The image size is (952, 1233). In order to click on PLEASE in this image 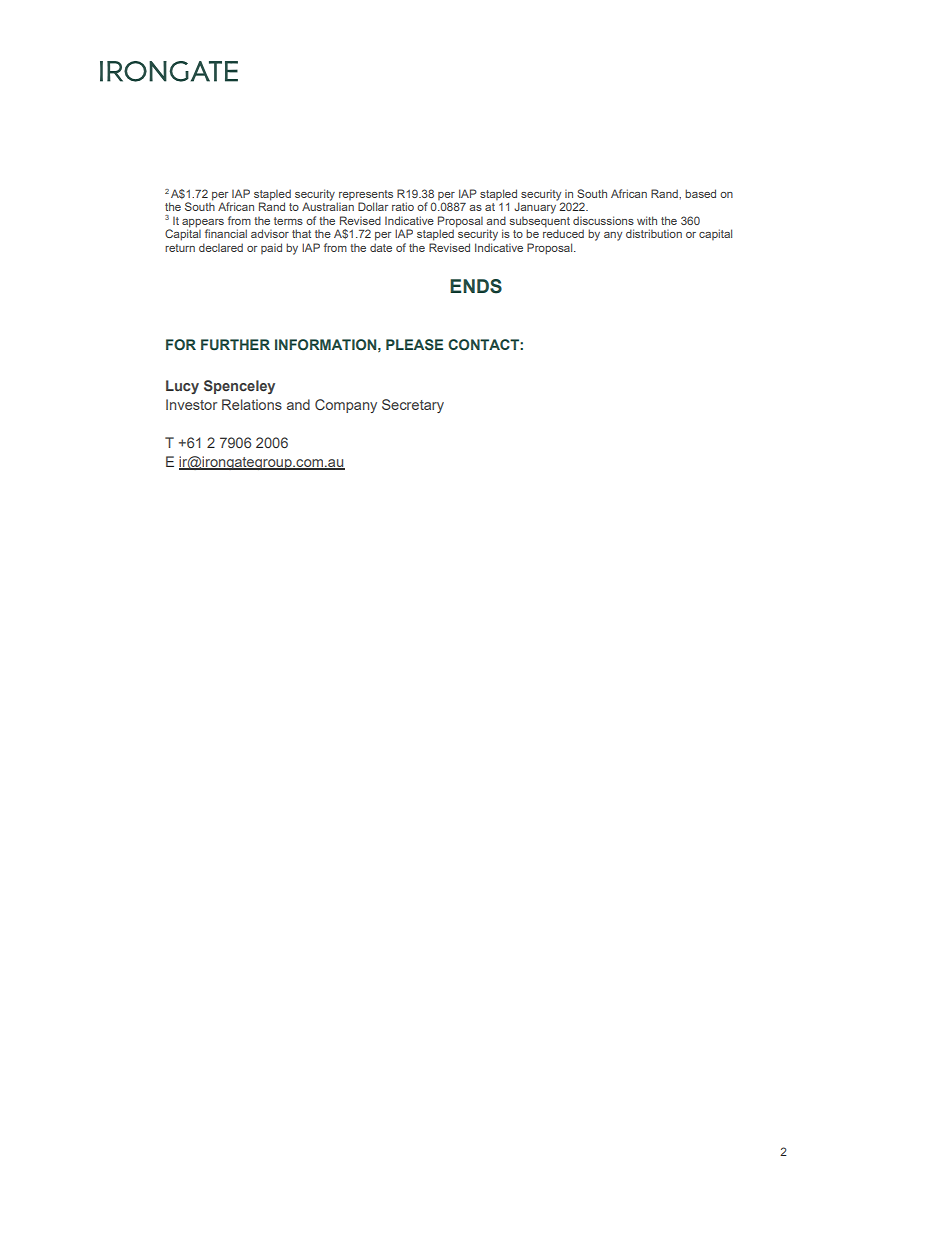, I will do `click(414, 344)`.
